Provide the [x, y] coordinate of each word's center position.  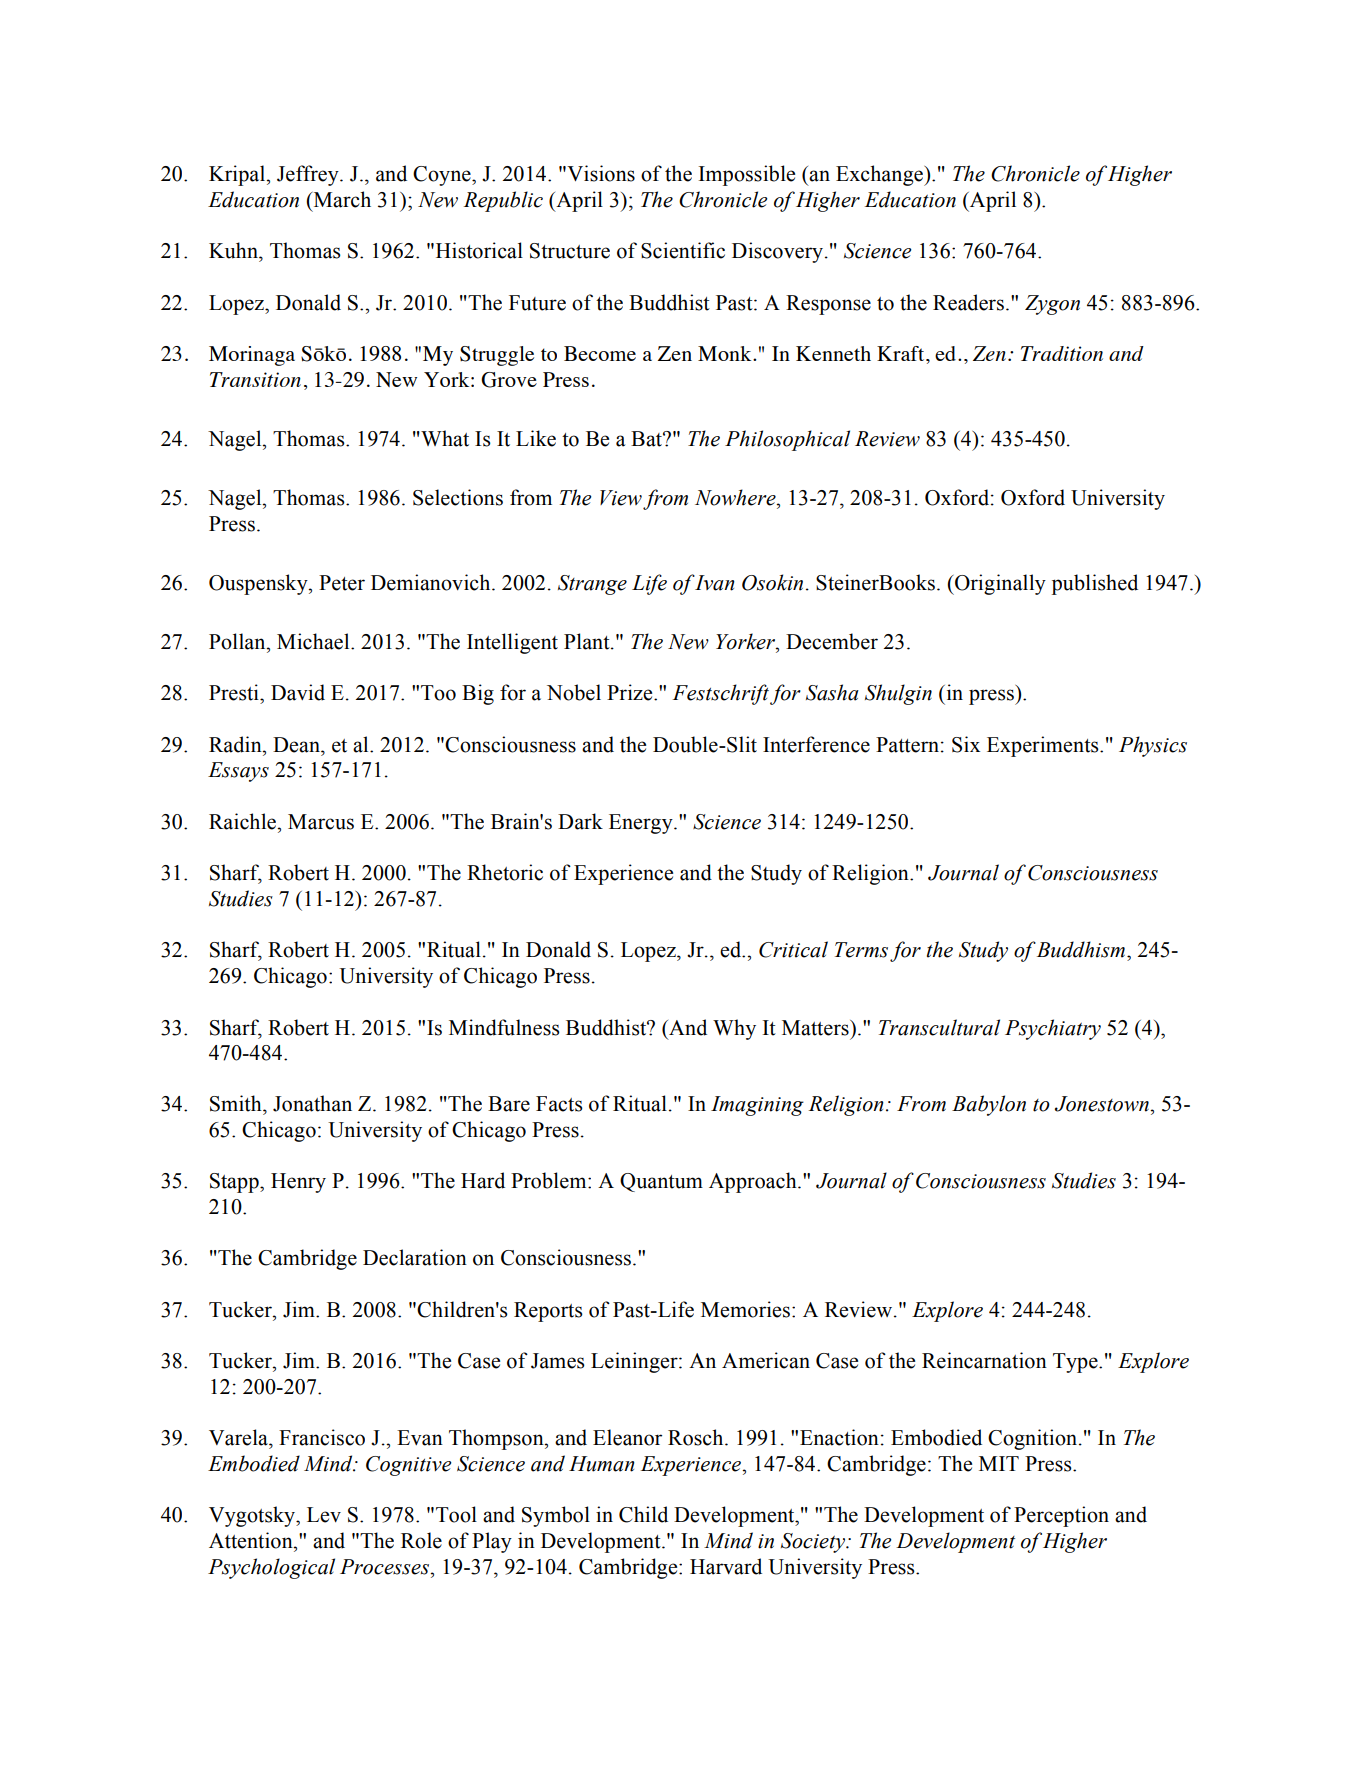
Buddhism [1082, 949]
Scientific [683, 250]
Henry [298, 1183]
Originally [999, 584]
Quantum [661, 1182]
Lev [324, 1515]
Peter [342, 583]
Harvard [726, 1566]
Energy [642, 824]
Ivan [714, 583]
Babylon [989, 1105]
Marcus [321, 822]
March [341, 199]
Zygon [1052, 305]
